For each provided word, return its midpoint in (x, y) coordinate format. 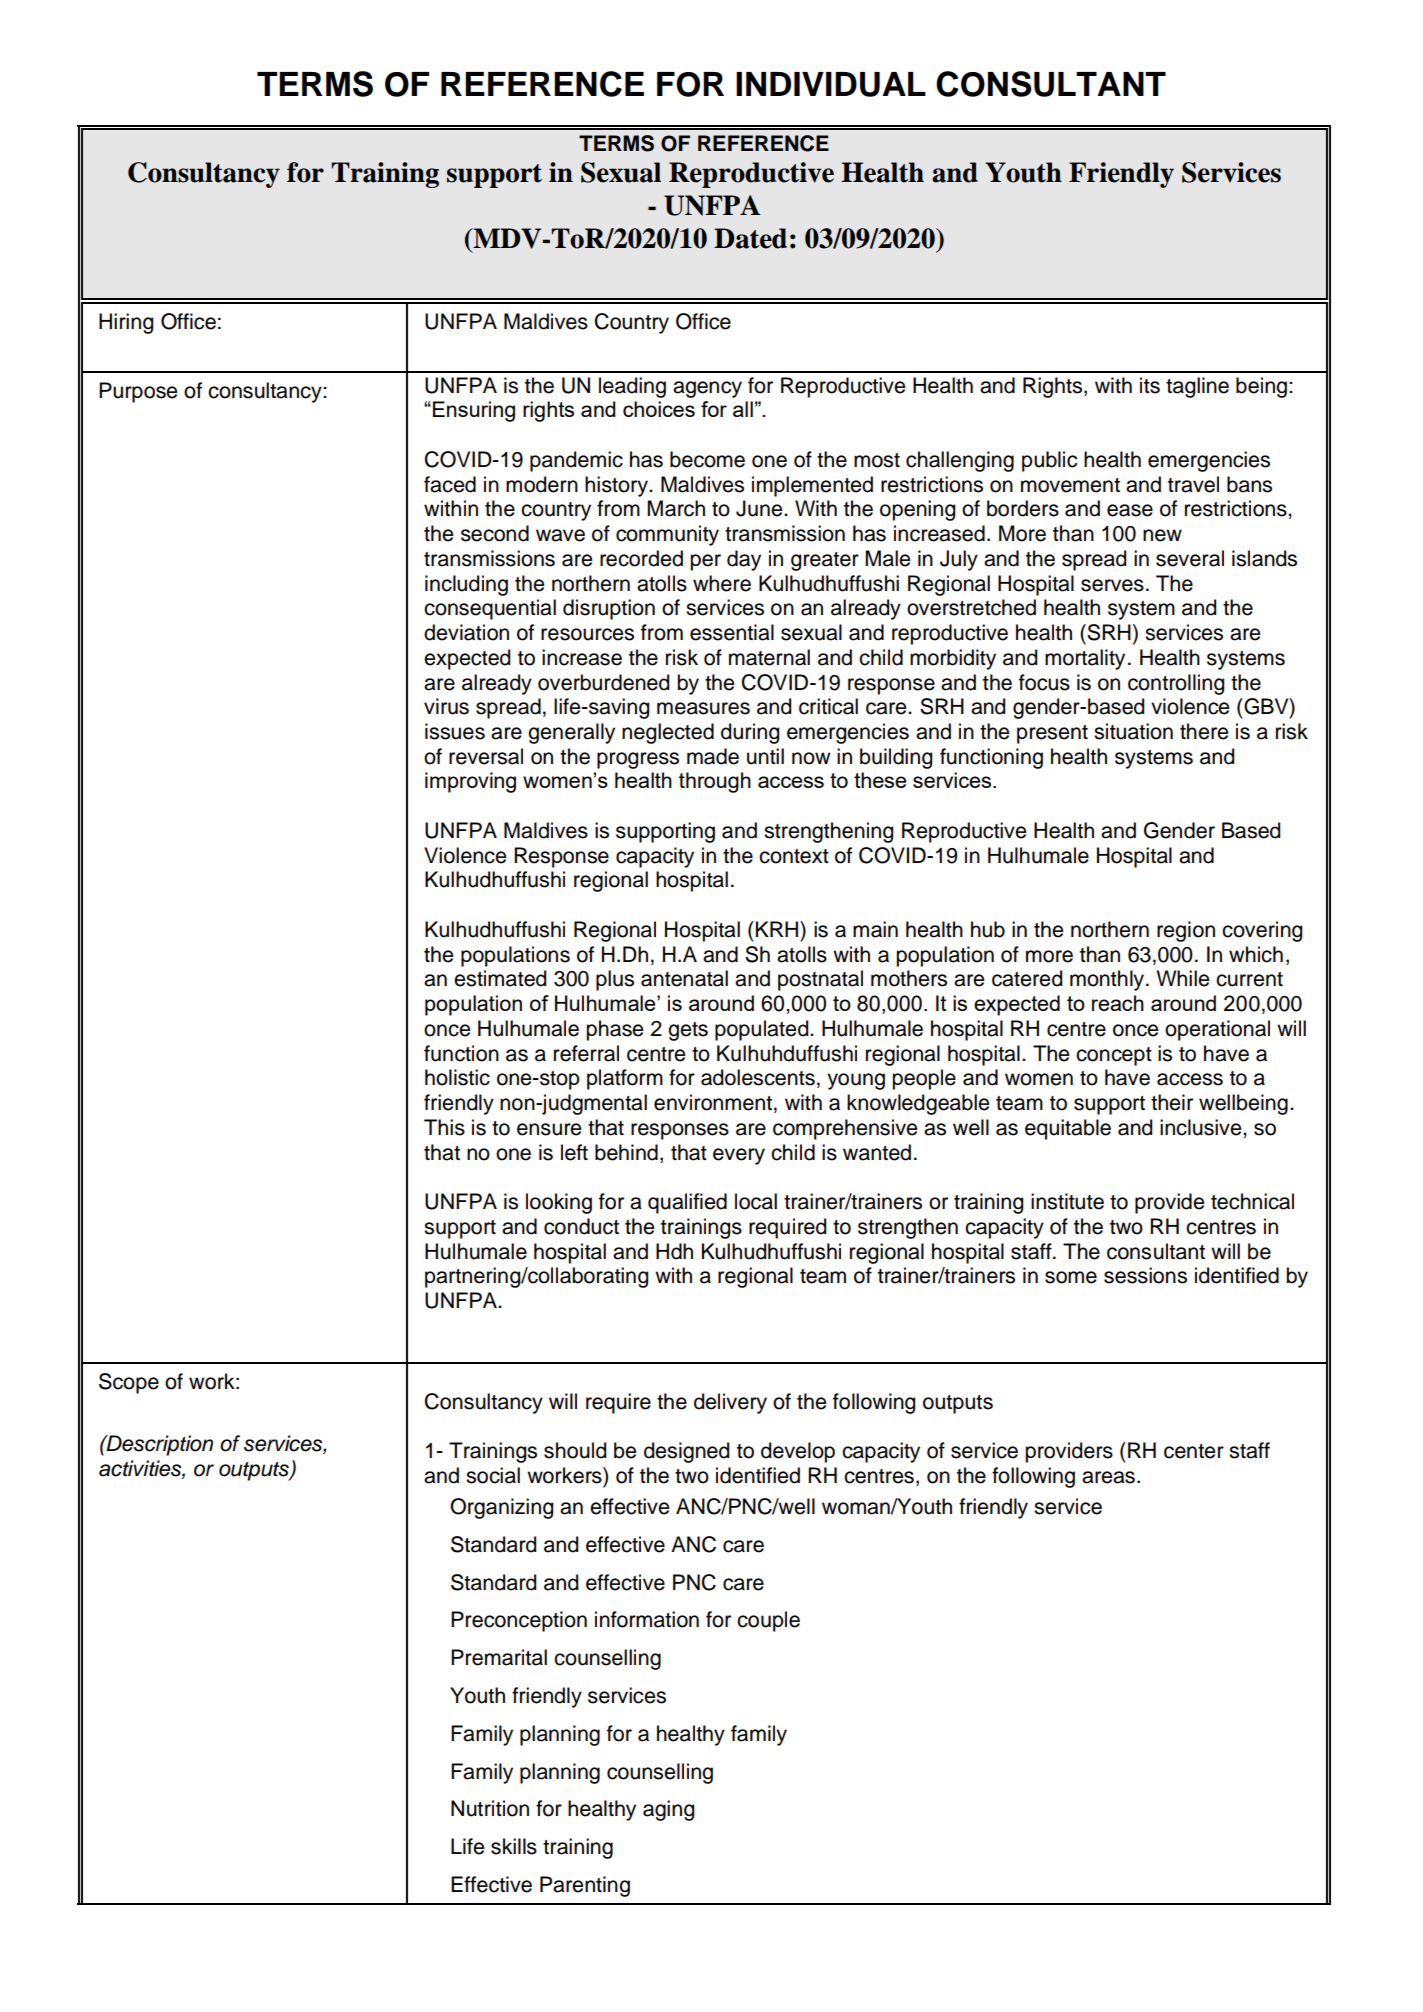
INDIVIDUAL (831, 84)
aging (668, 1810)
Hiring (126, 323)
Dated (750, 238)
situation (1133, 731)
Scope (129, 1383)
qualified (687, 1203)
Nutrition (490, 1808)
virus (446, 706)
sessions (1145, 1275)
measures (703, 708)
